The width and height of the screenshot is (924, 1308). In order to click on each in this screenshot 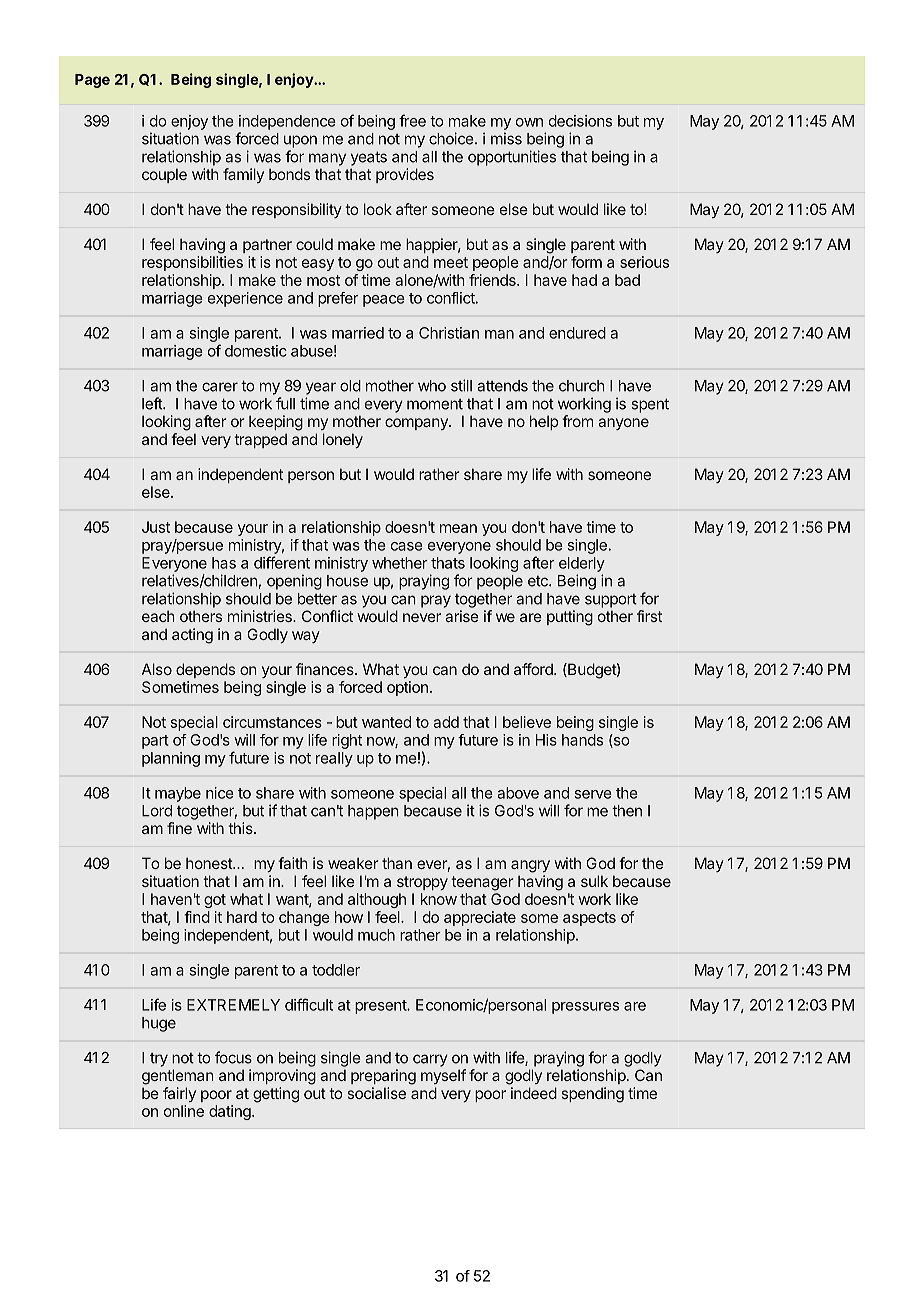, I will do `click(158, 616)`.
